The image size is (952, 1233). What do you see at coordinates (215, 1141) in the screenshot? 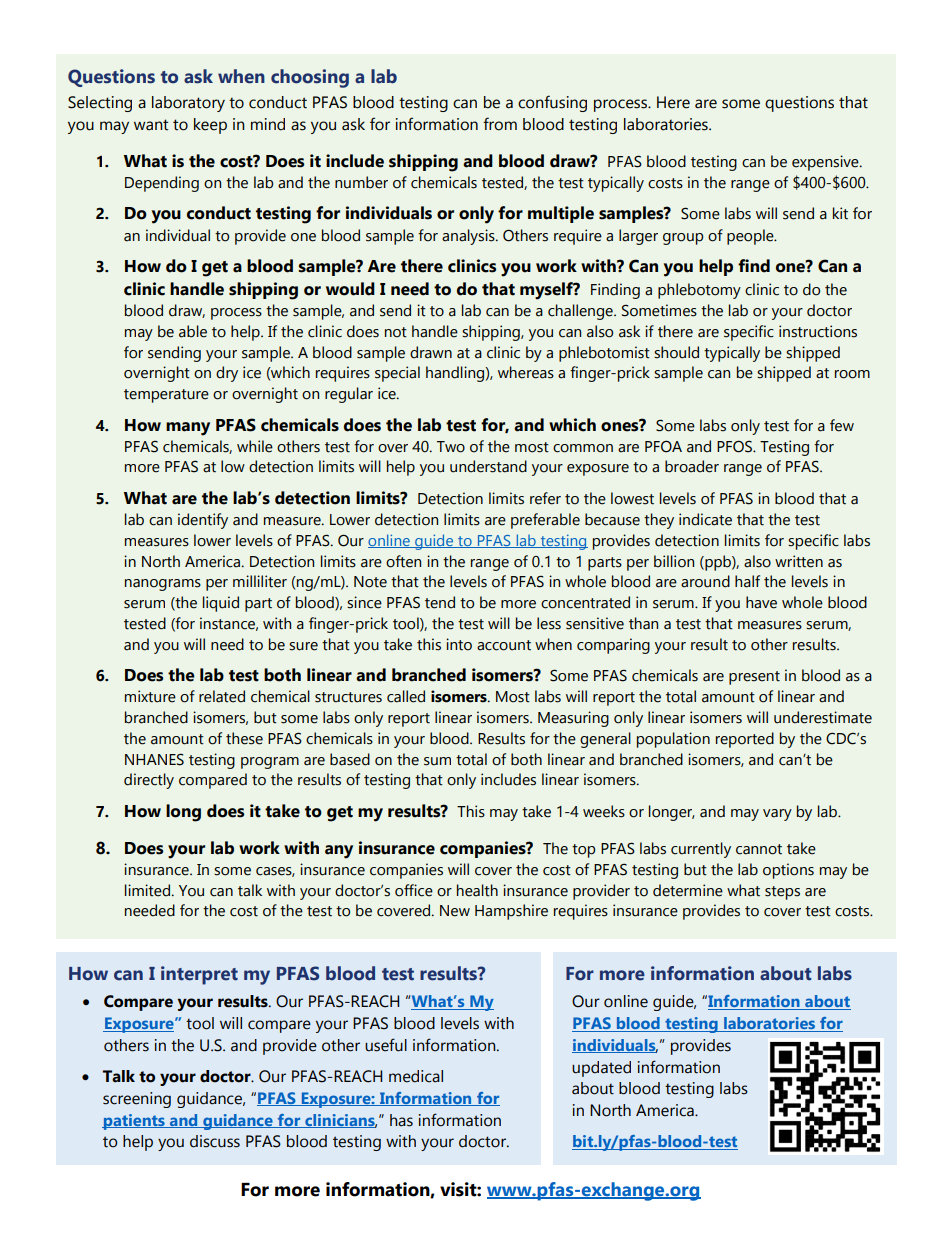
I see `discuss` at bounding box center [215, 1141].
